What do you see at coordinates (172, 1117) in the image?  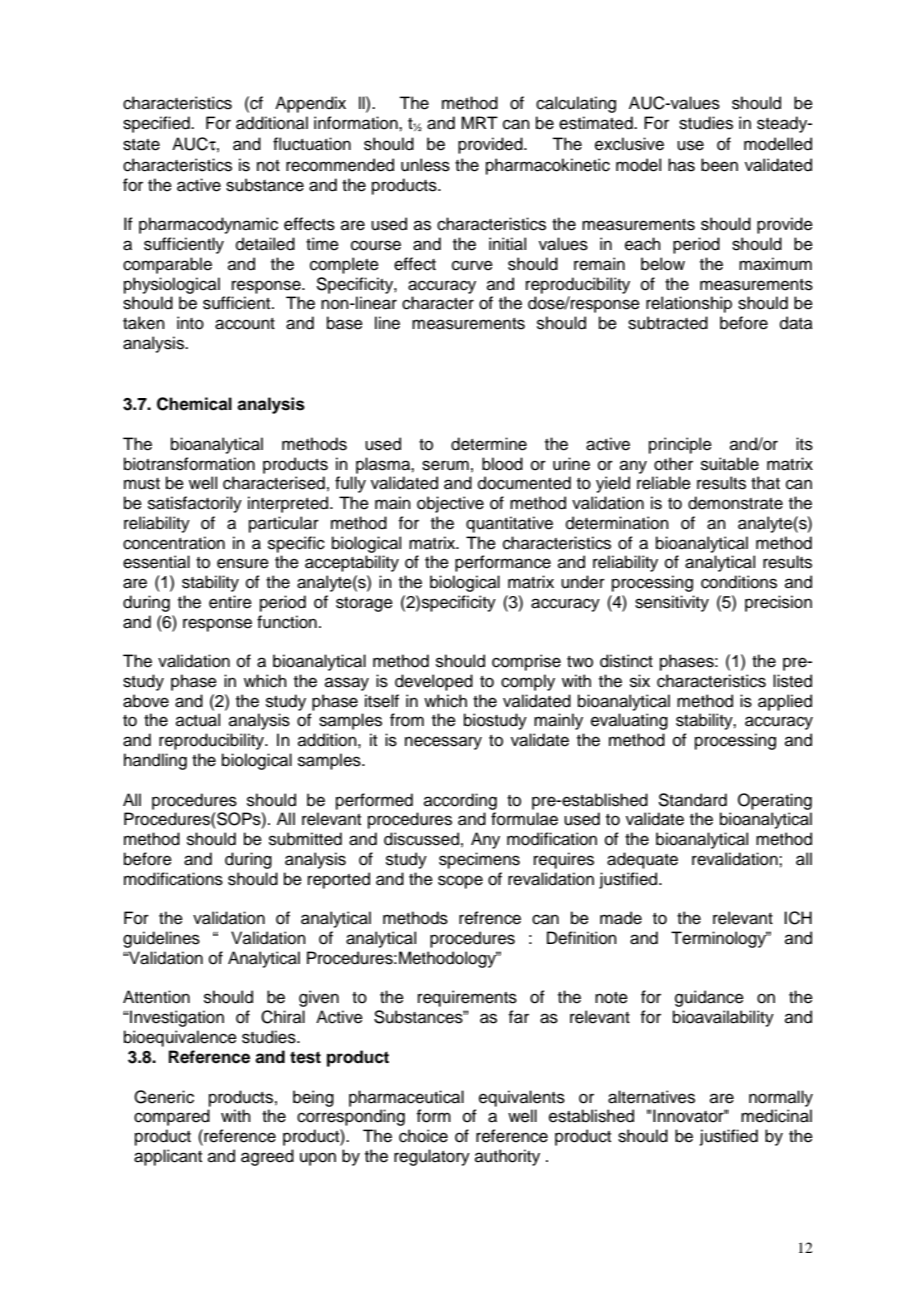 I see `compared` at bounding box center [172, 1117].
